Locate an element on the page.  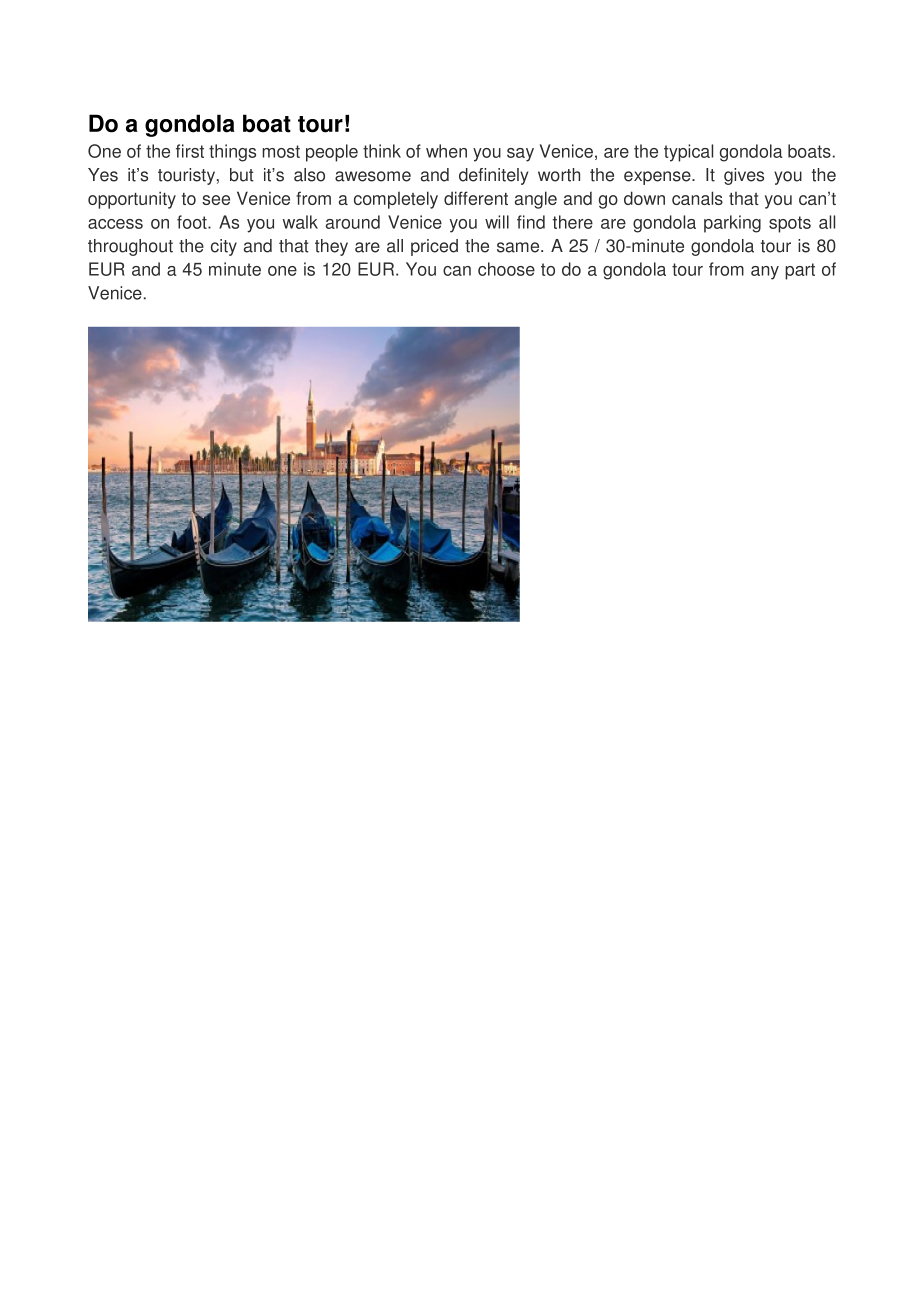
but is located at coordinates (242, 175).
